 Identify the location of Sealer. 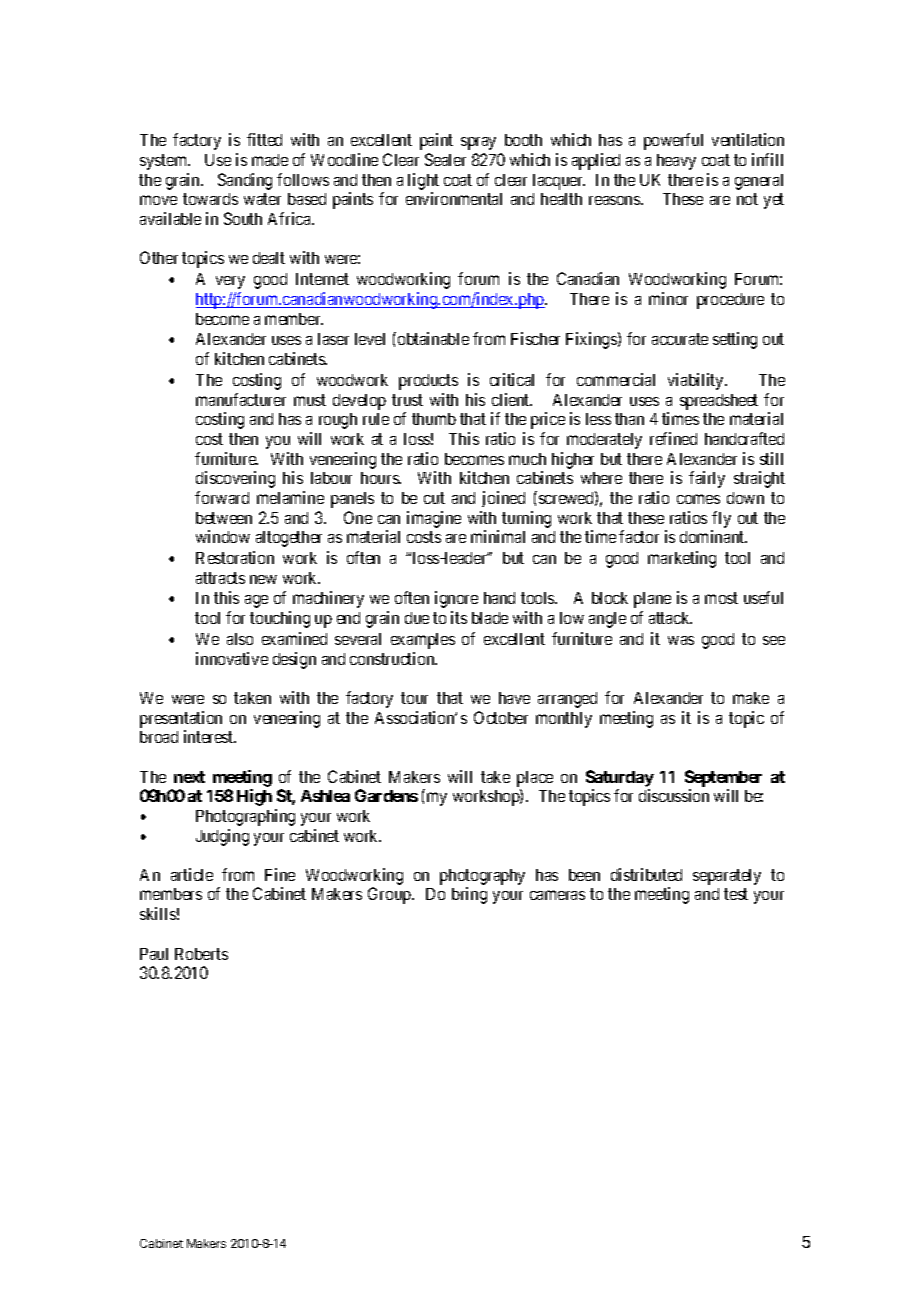
(445, 159).
